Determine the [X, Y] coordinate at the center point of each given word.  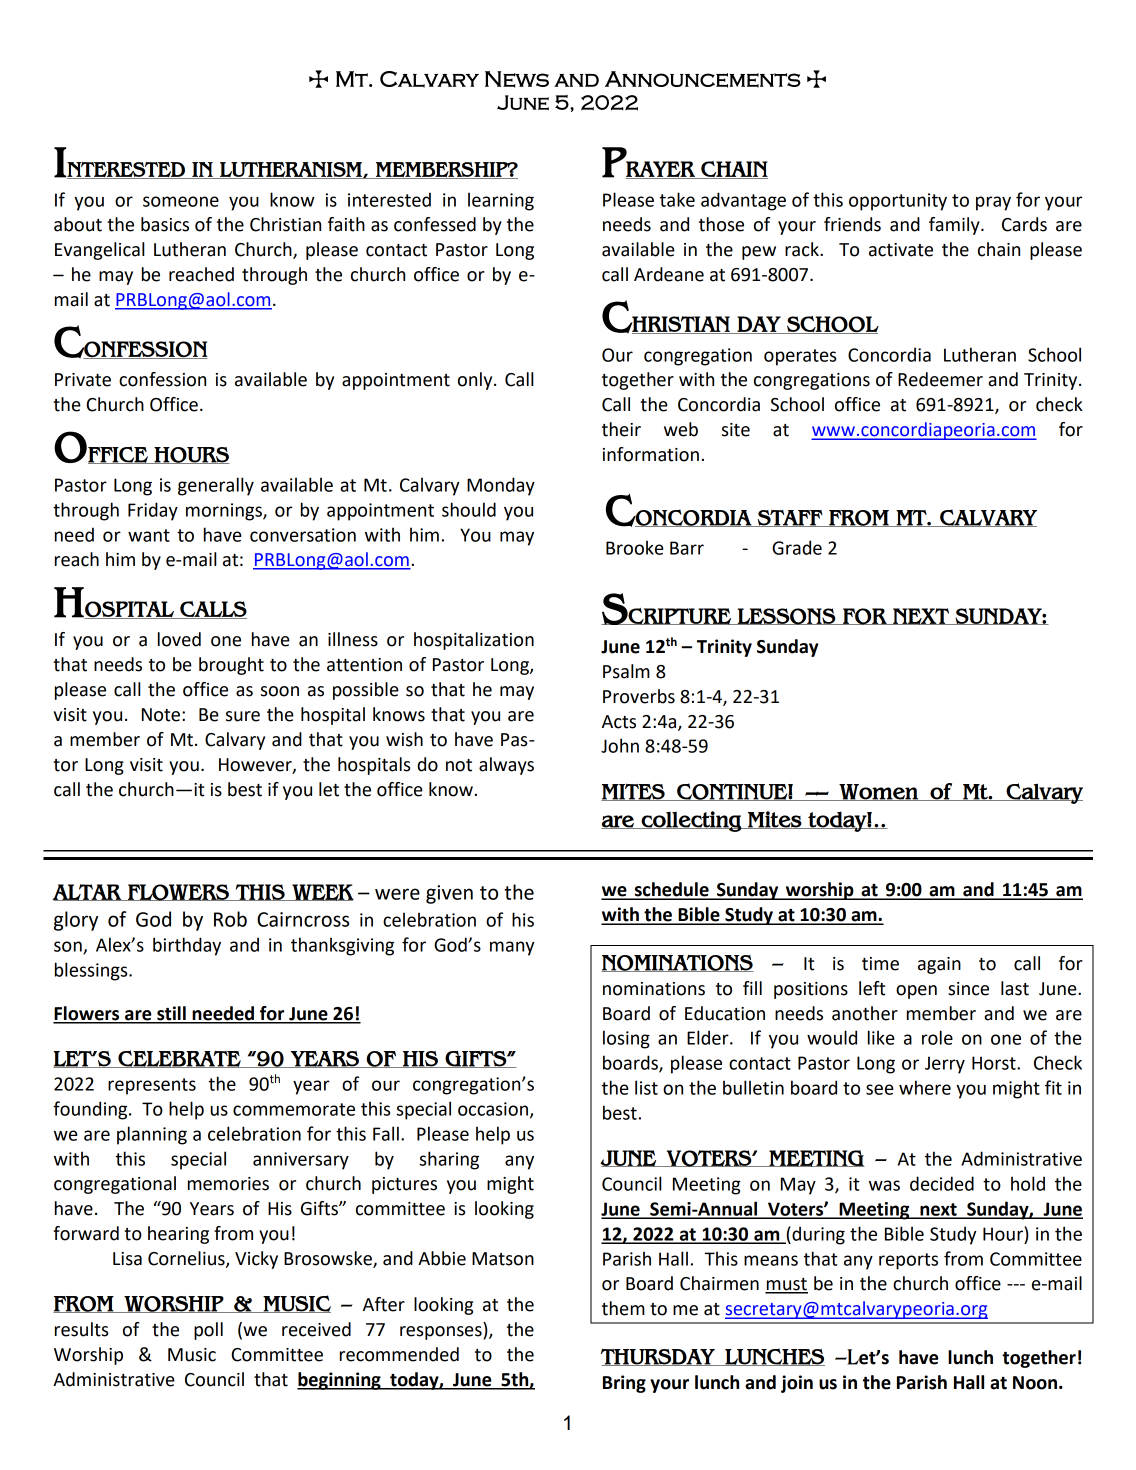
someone [181, 201]
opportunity [898, 202]
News [517, 79]
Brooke [635, 547]
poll [208, 1331]
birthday [187, 946]
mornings [225, 512]
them [623, 1308]
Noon [1035, 1383]
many [512, 948]
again [939, 965]
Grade [797, 547]
